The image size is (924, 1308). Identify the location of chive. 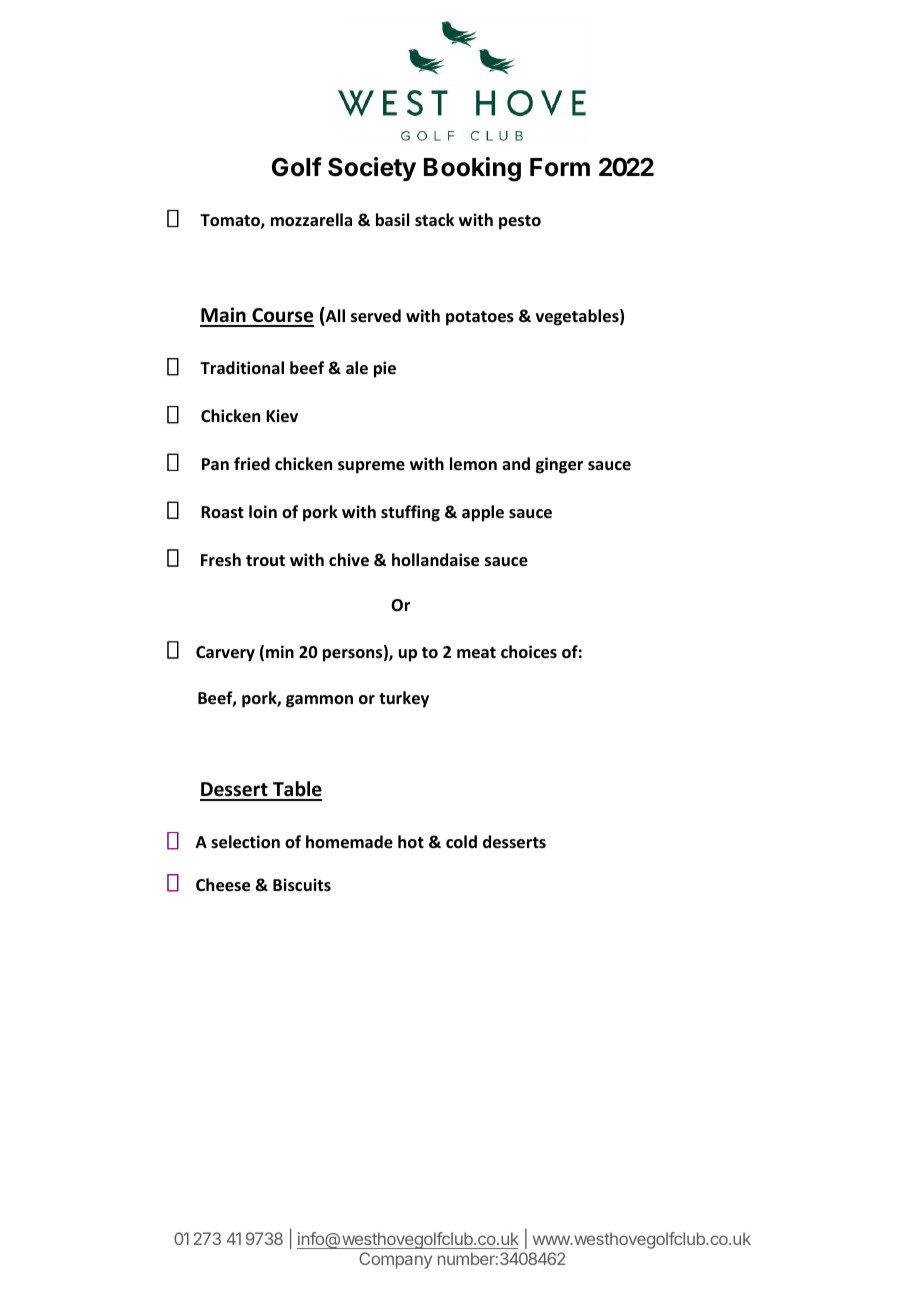
(349, 560).
